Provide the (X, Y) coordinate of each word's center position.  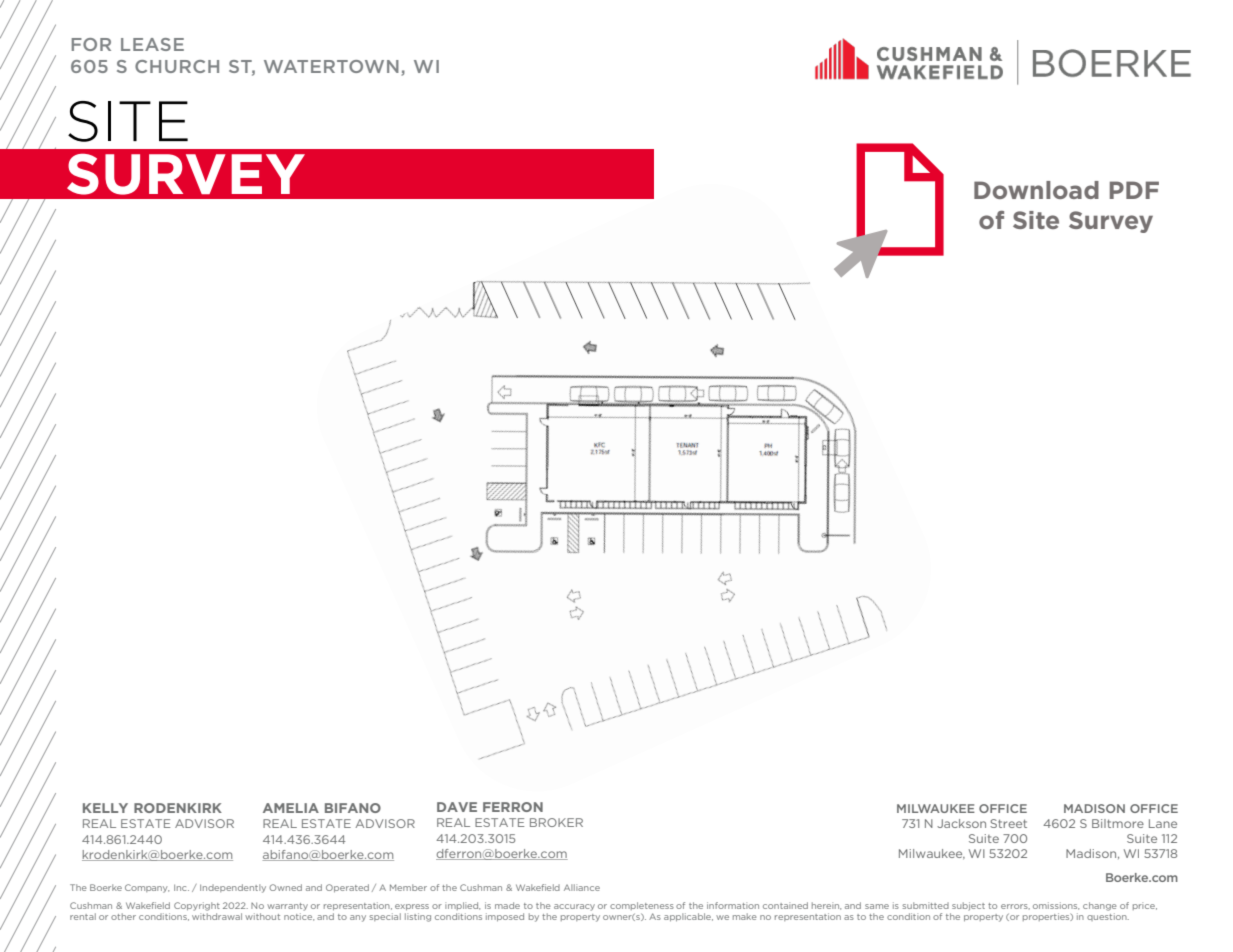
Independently (233, 888)
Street (1008, 823)
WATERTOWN (331, 66)
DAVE (457, 807)
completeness (642, 906)
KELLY (105, 808)
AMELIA (291, 808)
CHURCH (177, 66)
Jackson (961, 823)
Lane (1163, 823)
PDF (1134, 190)
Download (1036, 190)
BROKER (556, 822)
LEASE (152, 44)
